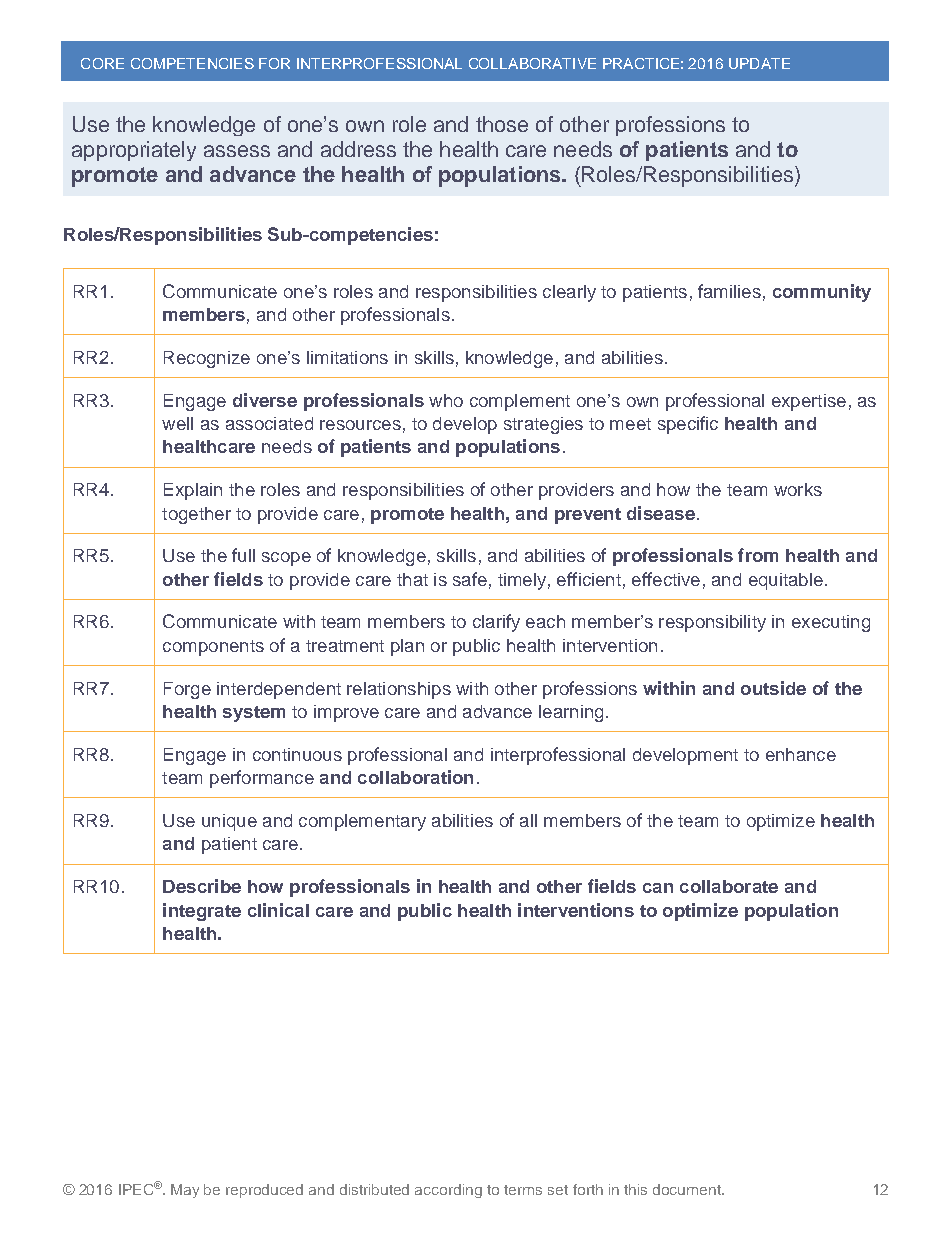 The height and width of the document is (1233, 952). Describe the element at coordinates (712, 623) in the document. I see `responsibility` at that location.
